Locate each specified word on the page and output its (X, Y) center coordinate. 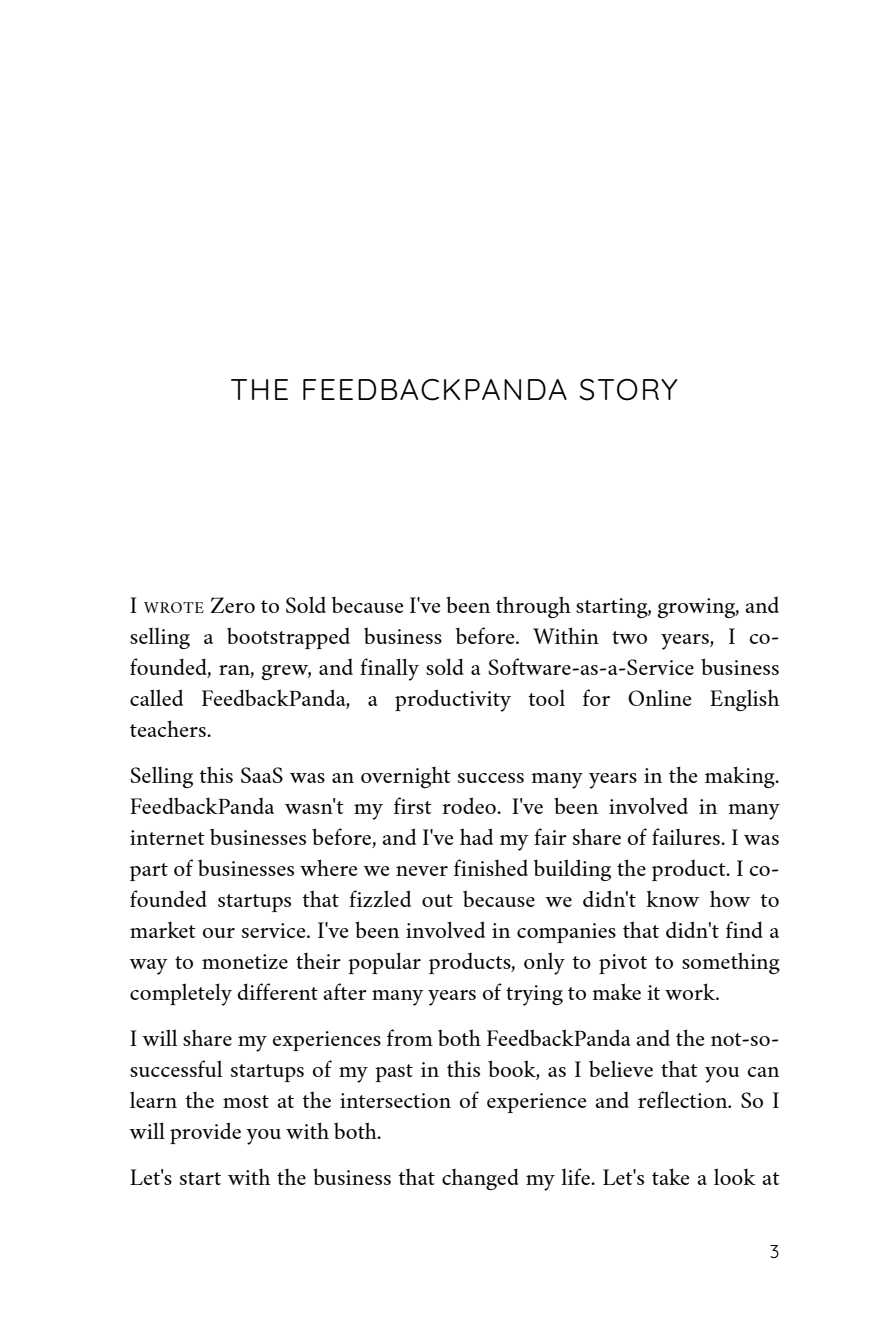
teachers (169, 728)
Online (659, 698)
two (629, 637)
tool (547, 698)
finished (491, 867)
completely (181, 994)
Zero (233, 605)
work (691, 991)
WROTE (174, 607)
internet (167, 837)
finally (389, 669)
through (533, 607)
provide (205, 1133)
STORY (628, 389)
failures (687, 836)
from (410, 1037)
